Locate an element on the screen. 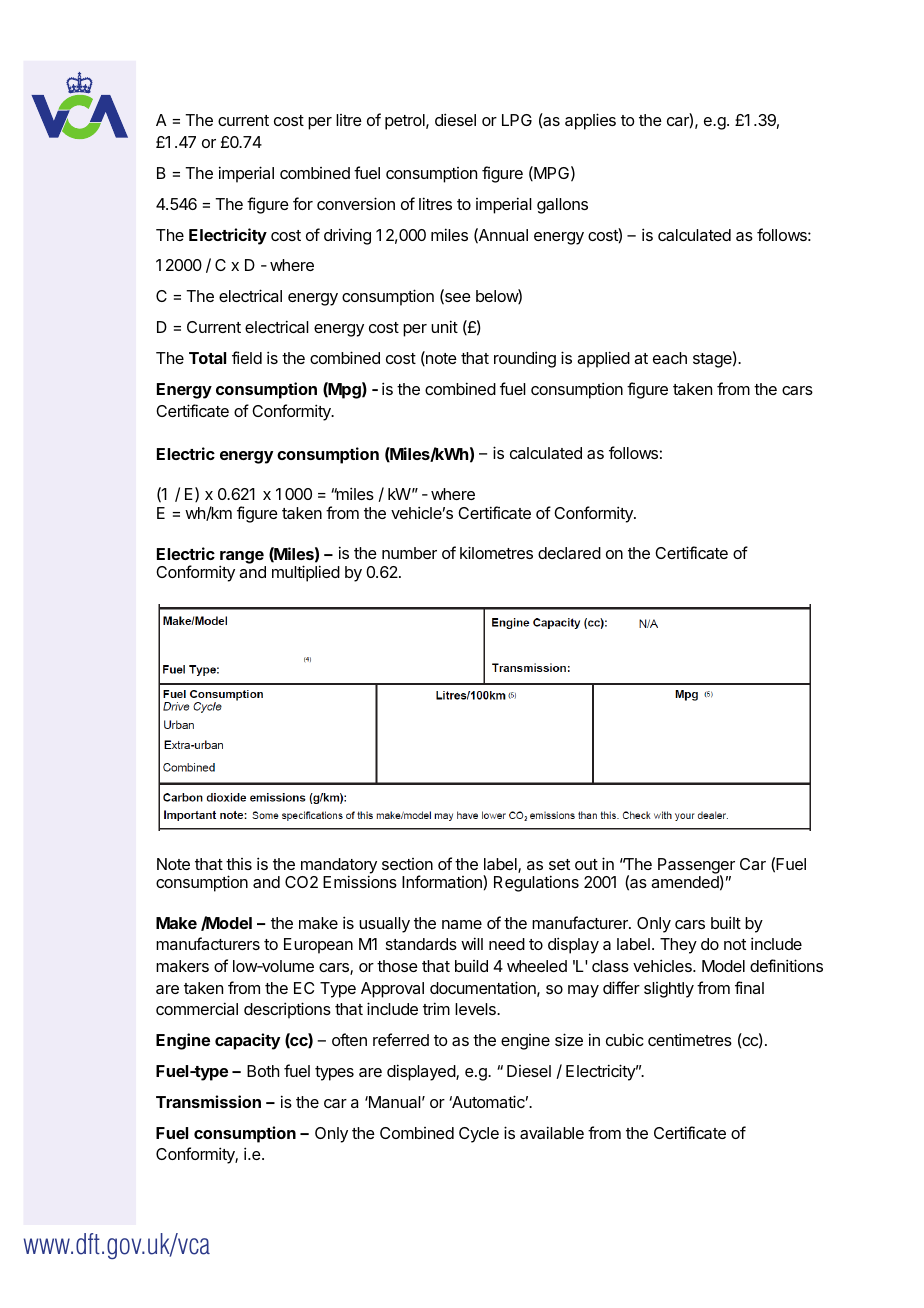  rounding is located at coordinates (525, 359).
